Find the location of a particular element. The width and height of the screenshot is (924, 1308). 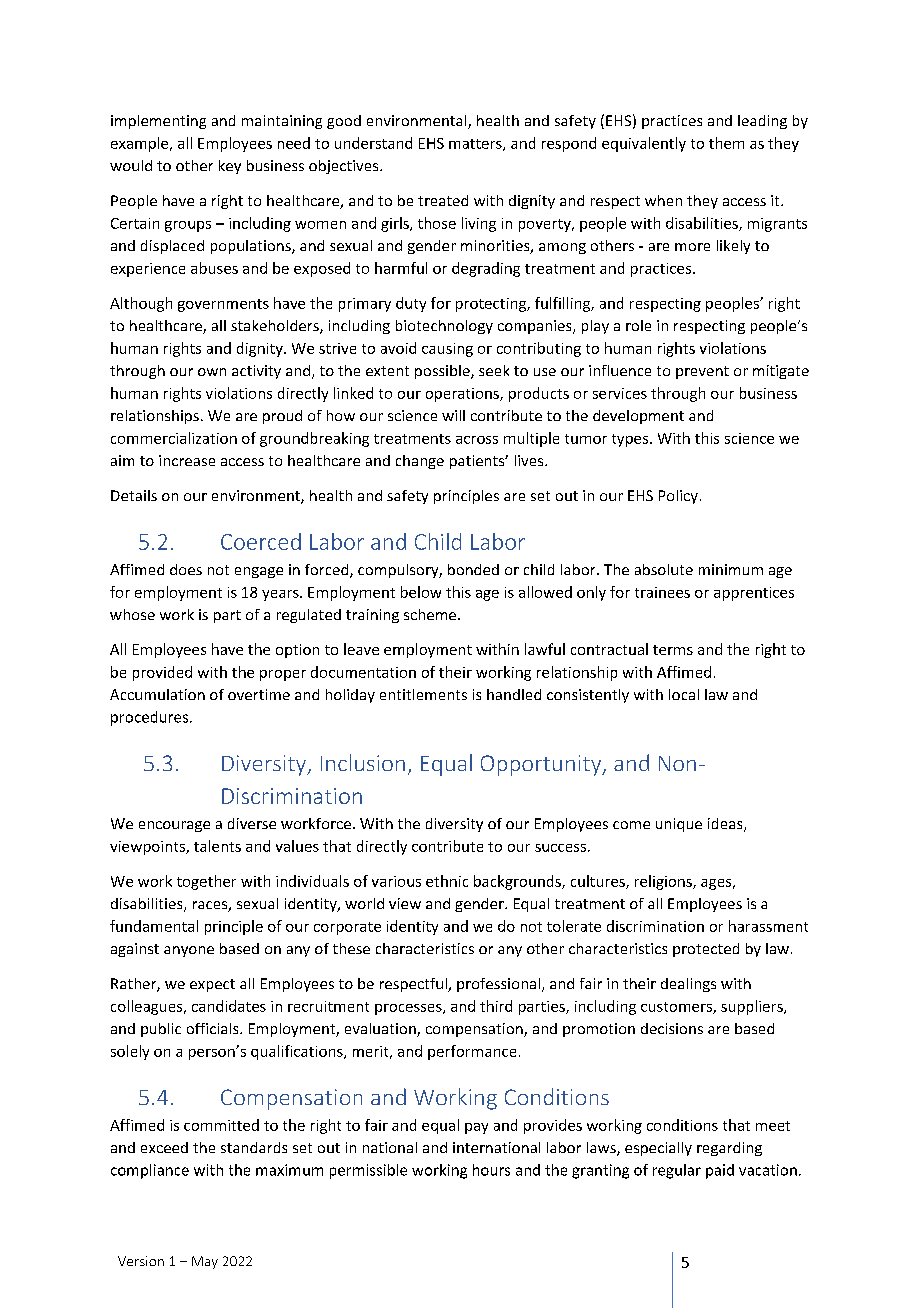

change is located at coordinates (420, 462).
